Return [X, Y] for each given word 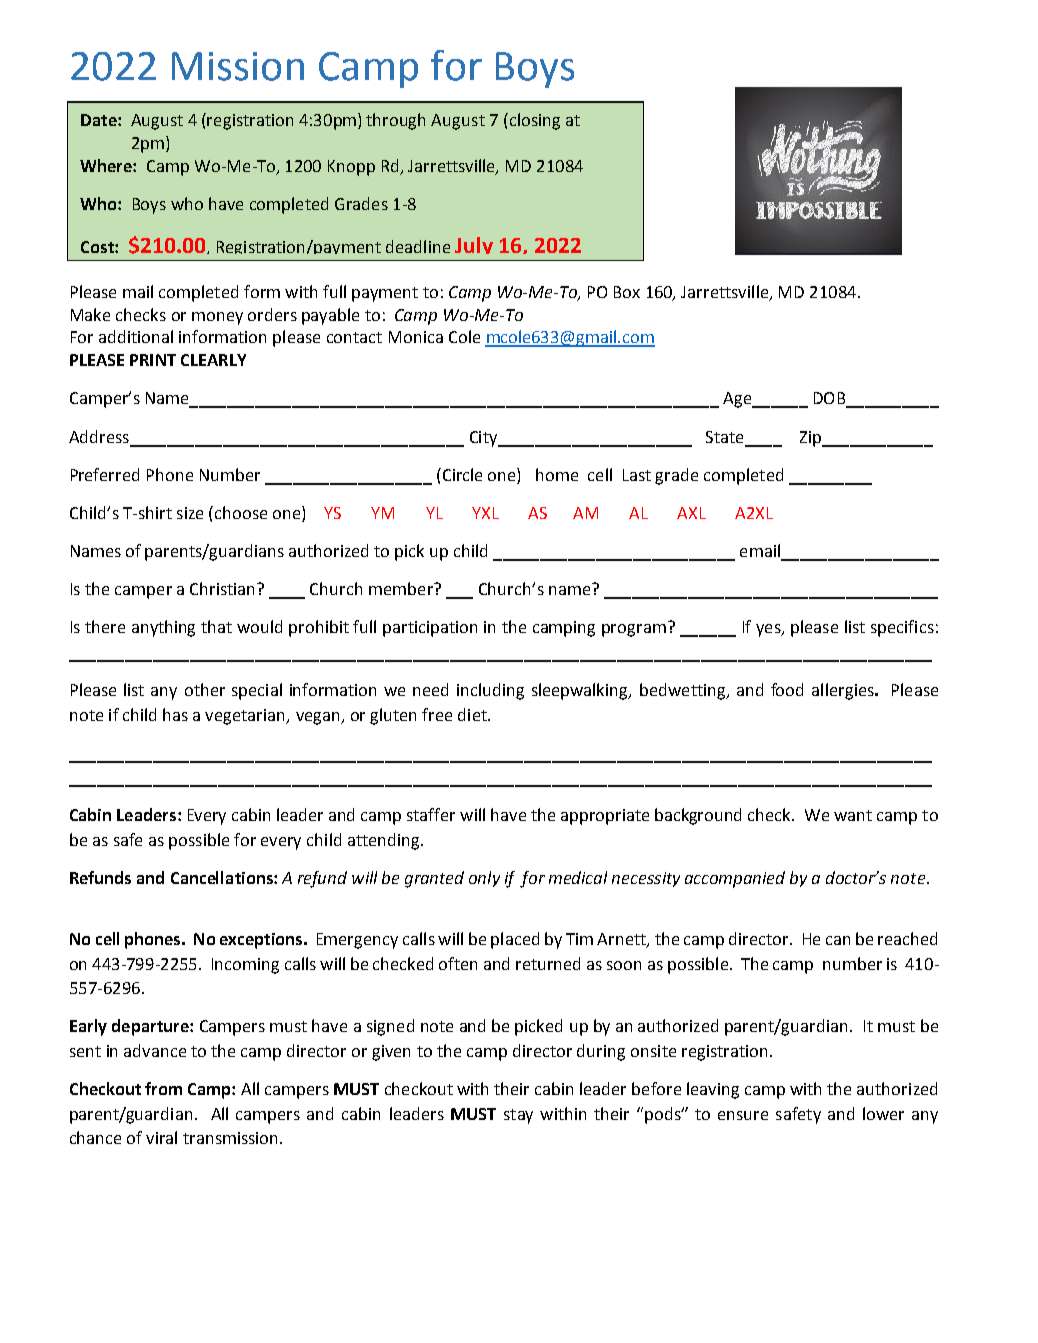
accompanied [735, 879]
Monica [416, 337]
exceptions [262, 941]
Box [627, 292]
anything [163, 628]
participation [430, 629]
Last [637, 475]
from [163, 1088]
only [484, 879]
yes [769, 630]
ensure [743, 1115]
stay [518, 1116]
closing [533, 121]
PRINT [153, 360]
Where [107, 165]
